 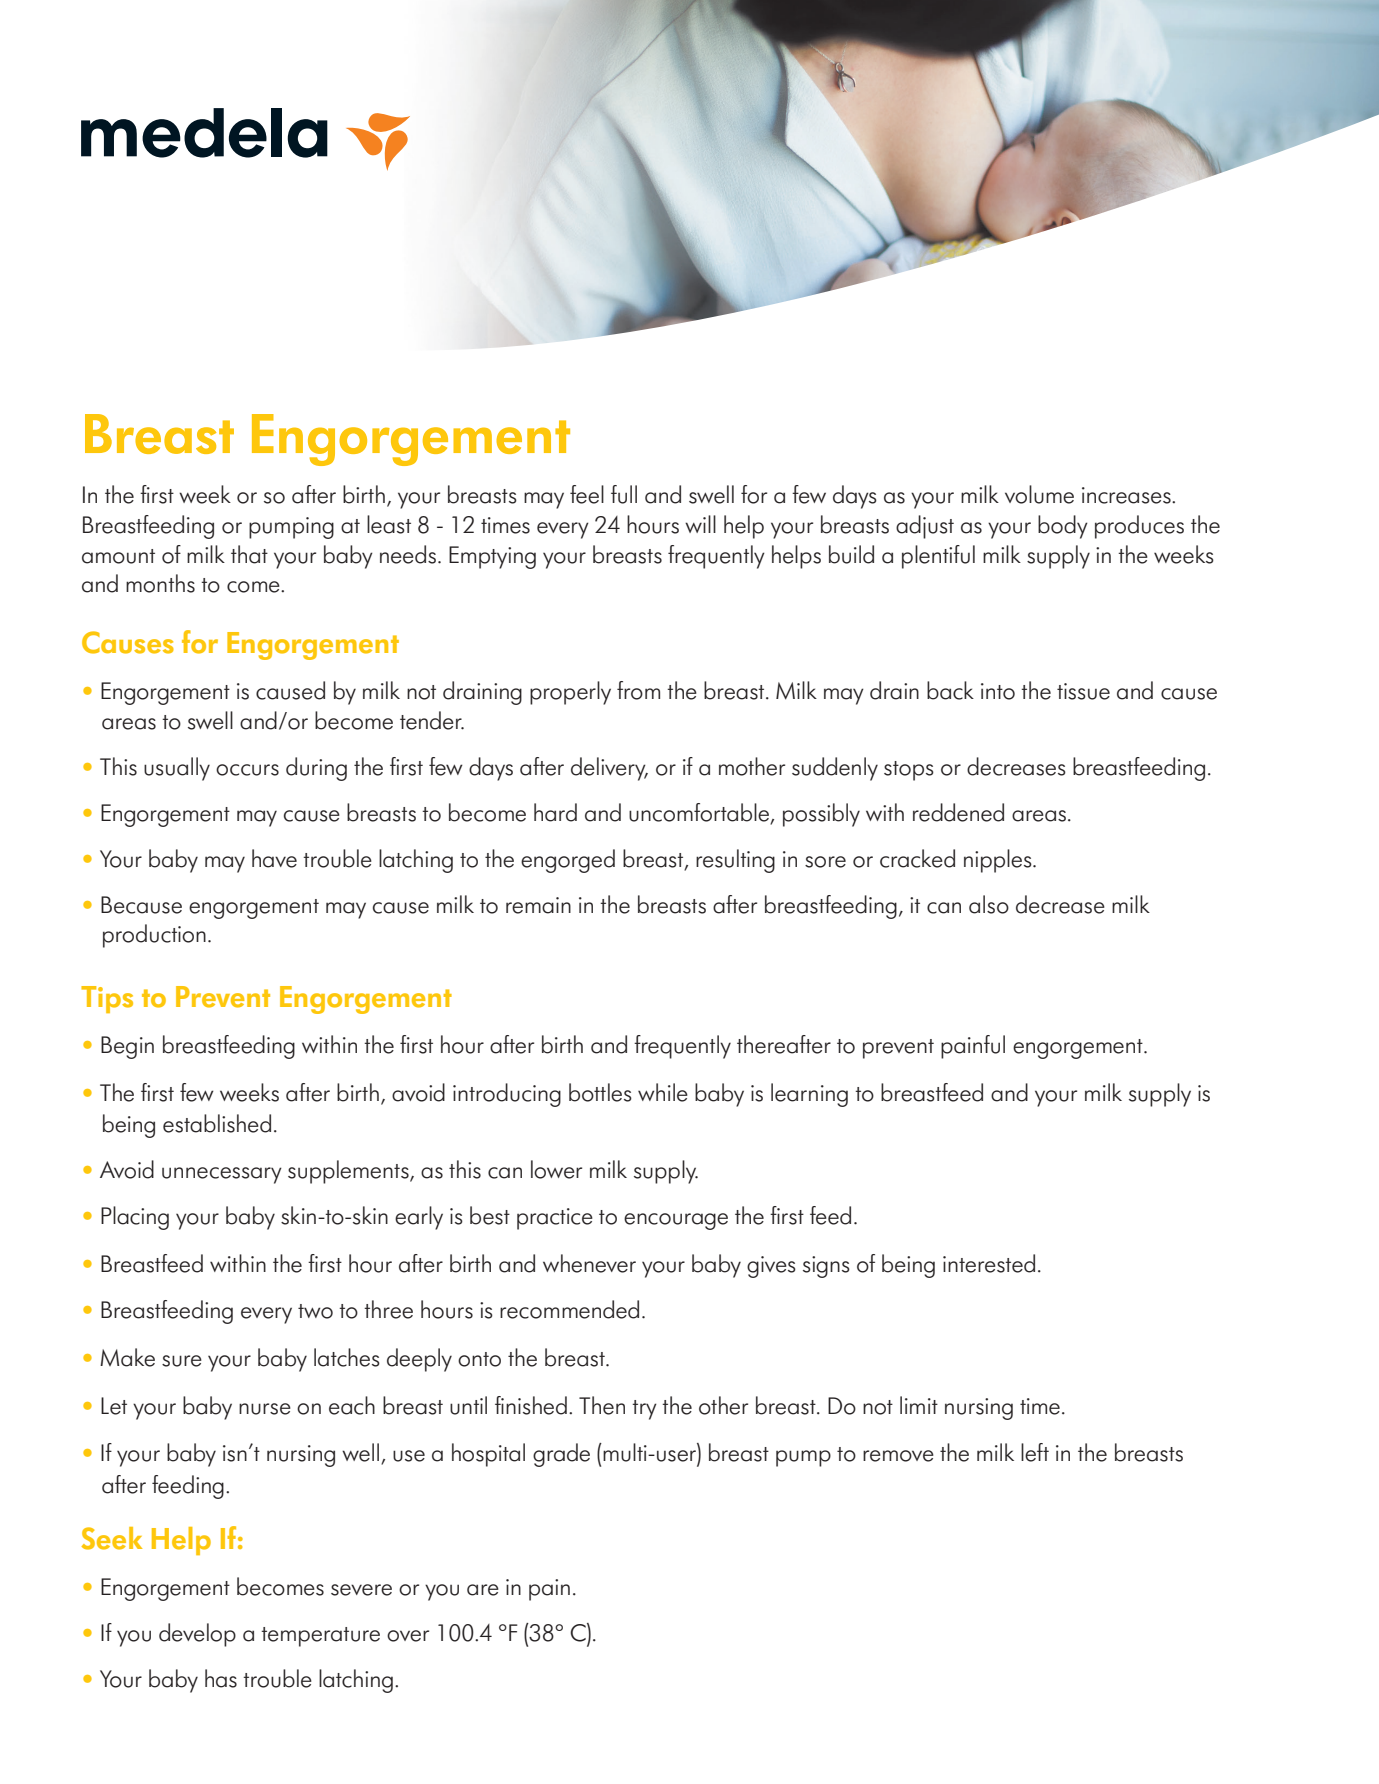 I want to click on also, so click(x=989, y=904).
